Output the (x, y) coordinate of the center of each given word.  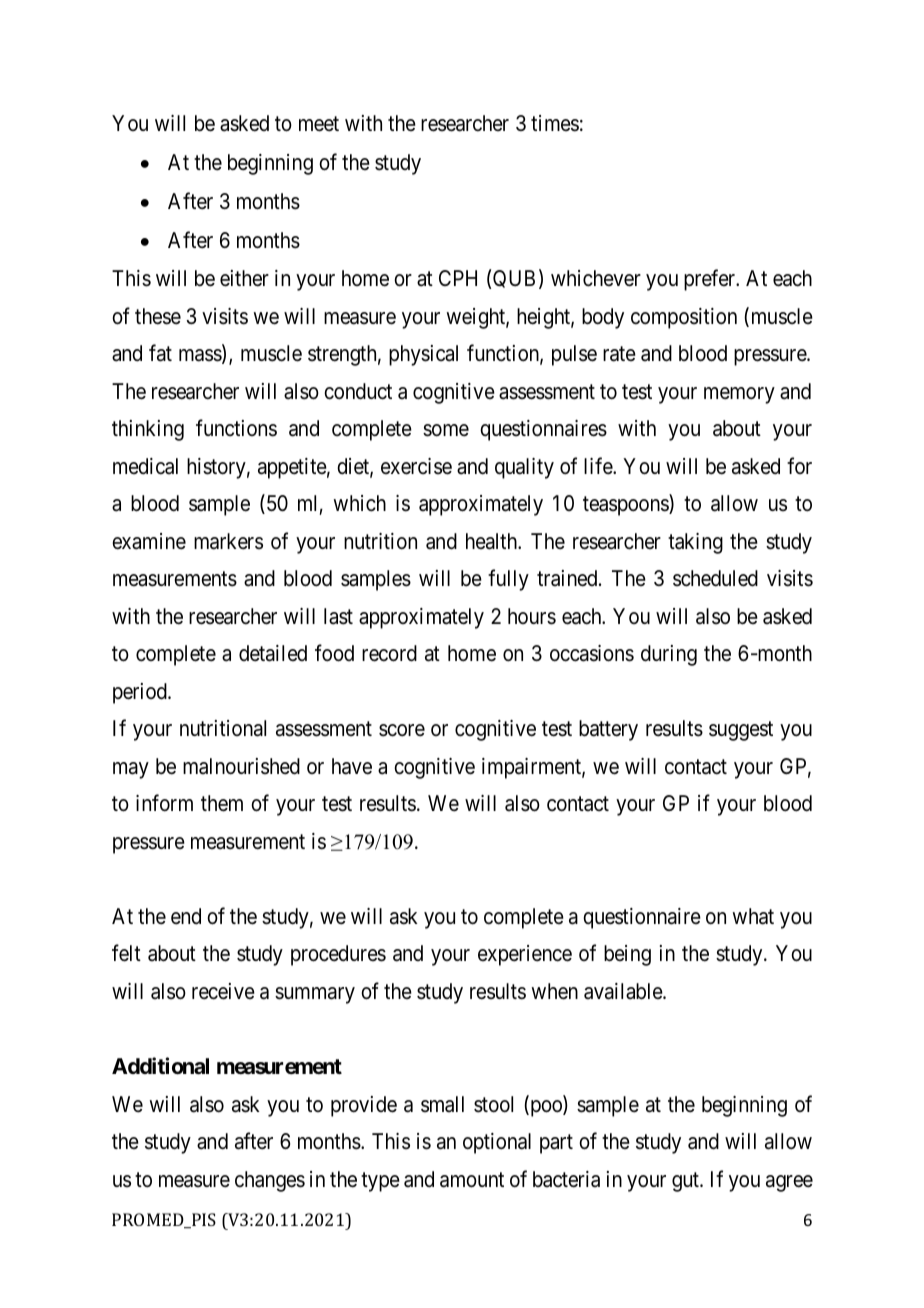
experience (525, 955)
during (669, 655)
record (389, 653)
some (446, 430)
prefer (710, 280)
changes (270, 1181)
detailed (273, 653)
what (753, 916)
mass (201, 356)
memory (739, 395)
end (186, 916)
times (555, 123)
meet (319, 124)
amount (472, 1180)
